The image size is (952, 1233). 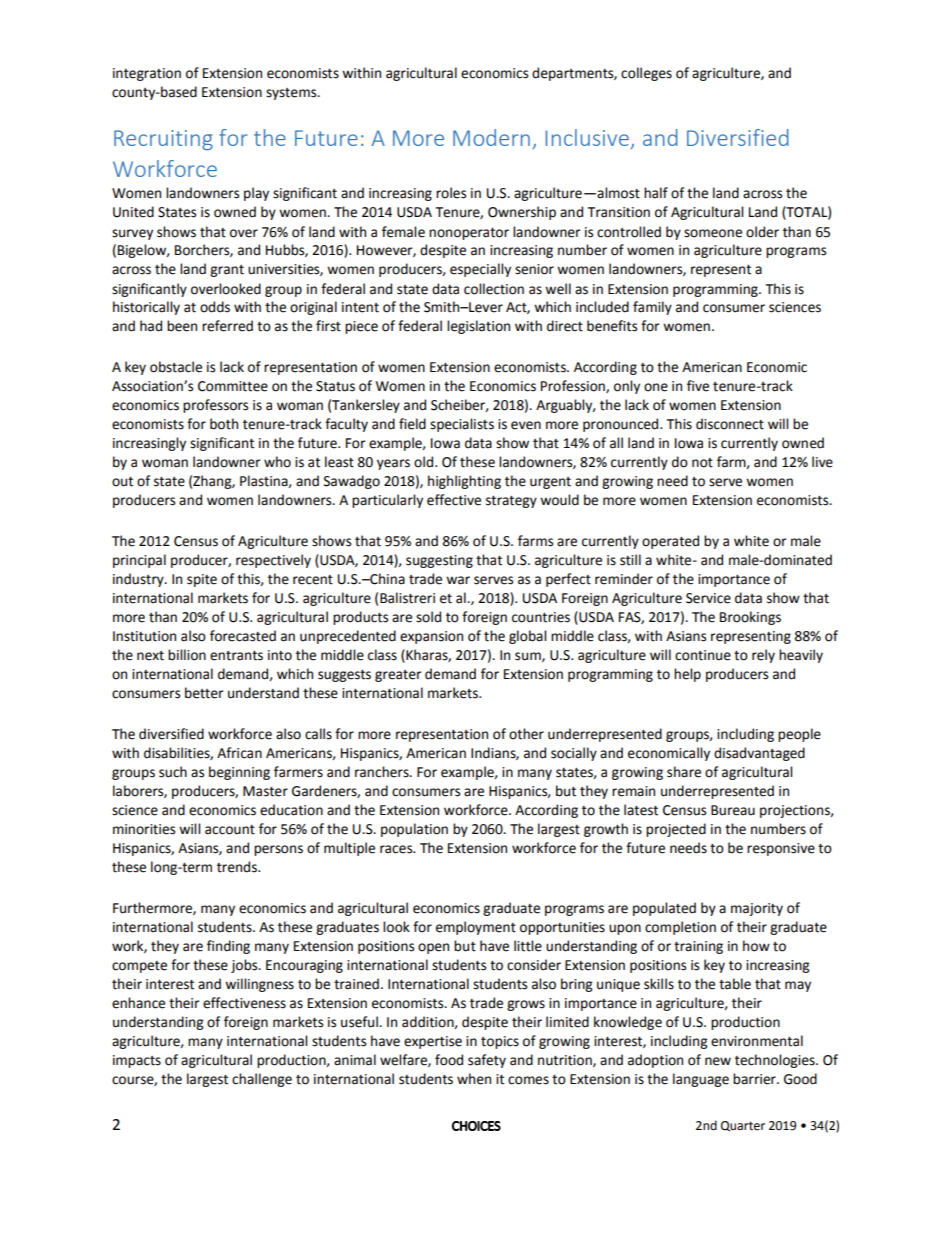 What do you see at coordinates (458, 580) in the image?
I see `war` at bounding box center [458, 580].
